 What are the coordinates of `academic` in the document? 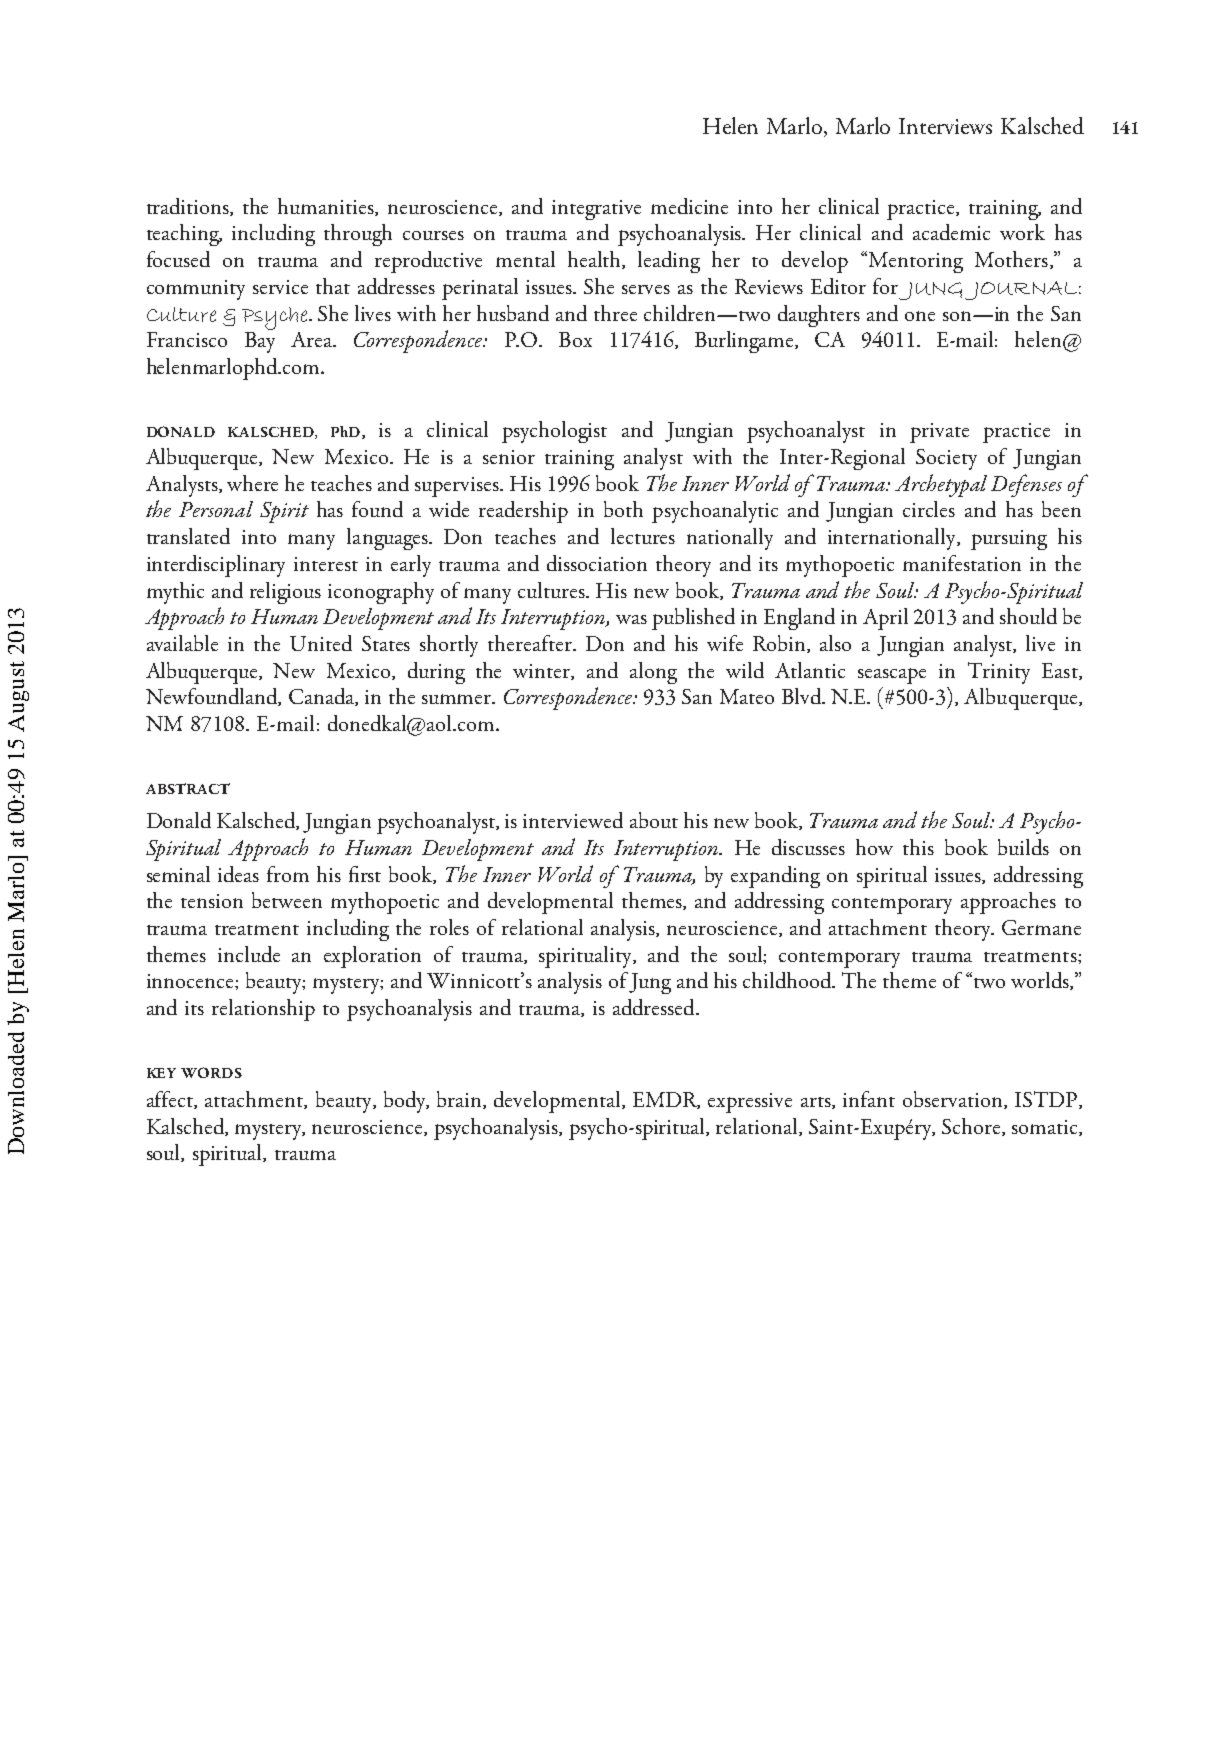 It's located at (951, 232).
